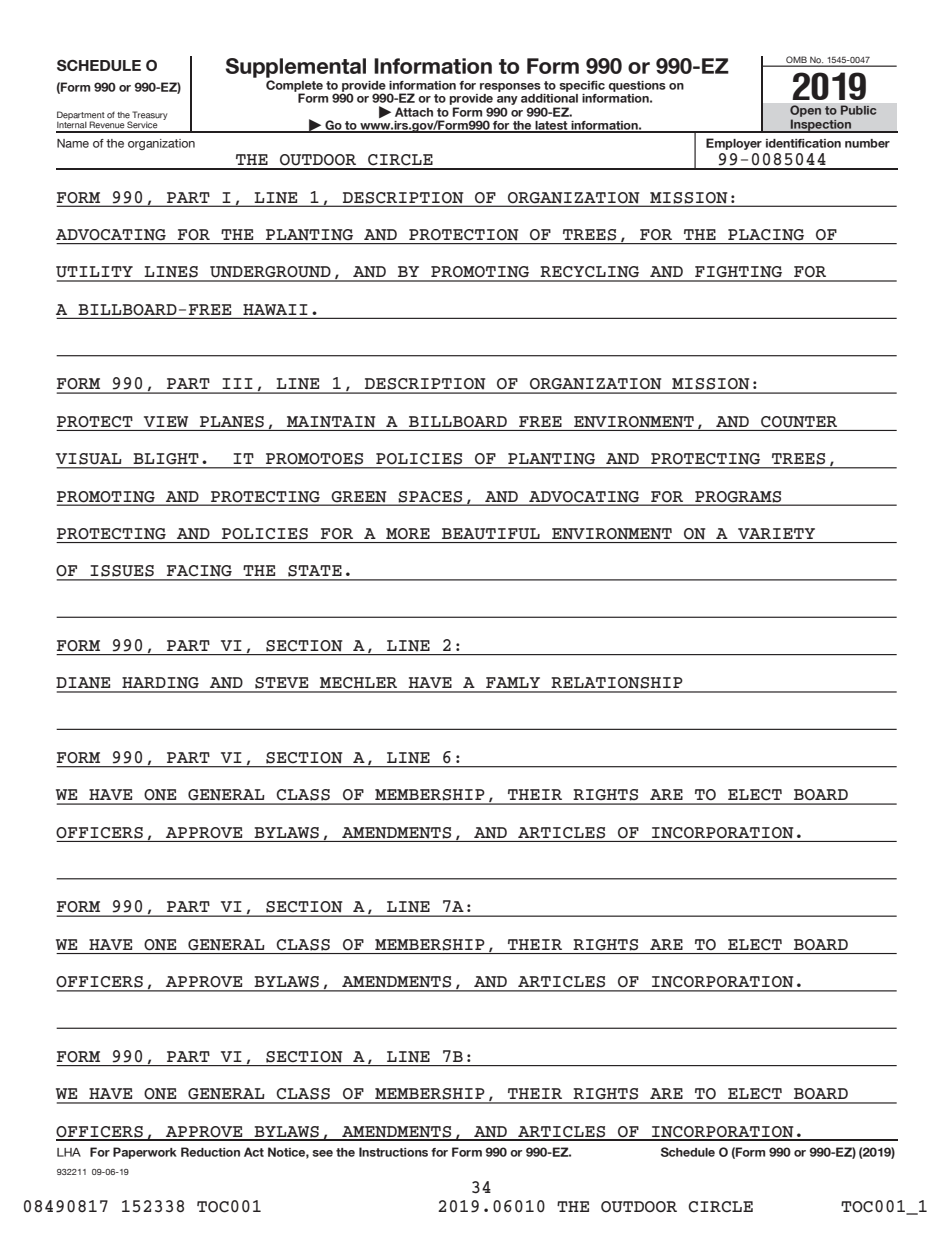  What do you see at coordinates (491, 533) in the screenshot?
I see `BEAUTIFUL` at bounding box center [491, 533].
